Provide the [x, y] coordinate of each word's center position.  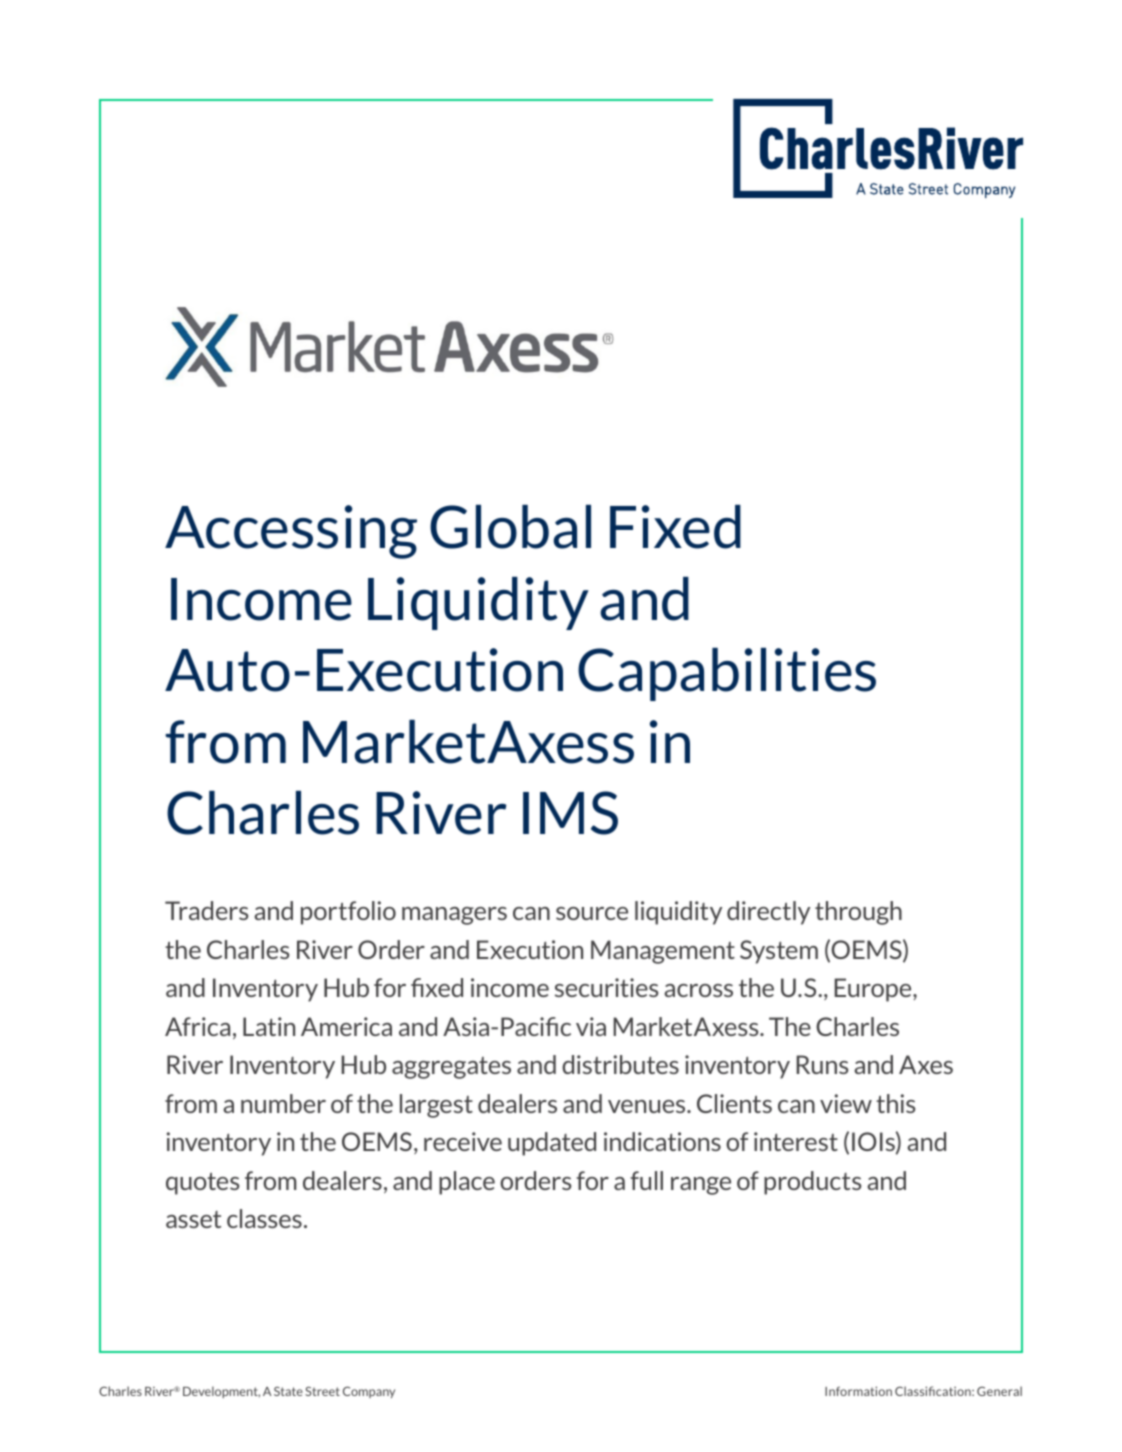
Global [510, 527]
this [895, 1103]
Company [369, 1392]
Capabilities [727, 674]
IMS [570, 813]
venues [648, 1106]
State [288, 1391]
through [858, 913]
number [283, 1103]
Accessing [291, 532]
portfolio [348, 913]
